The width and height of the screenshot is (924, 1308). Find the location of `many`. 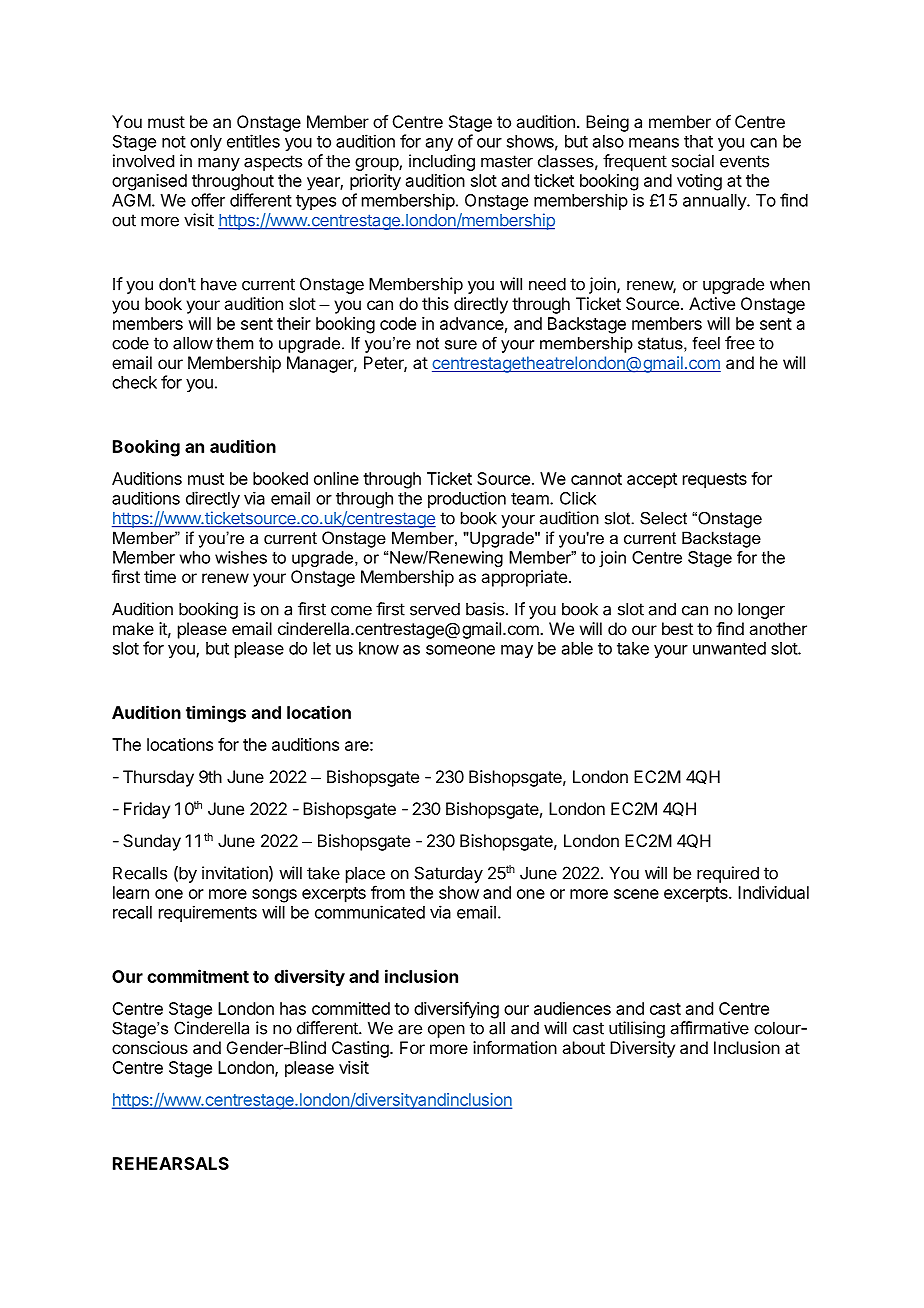

many is located at coordinates (219, 164).
